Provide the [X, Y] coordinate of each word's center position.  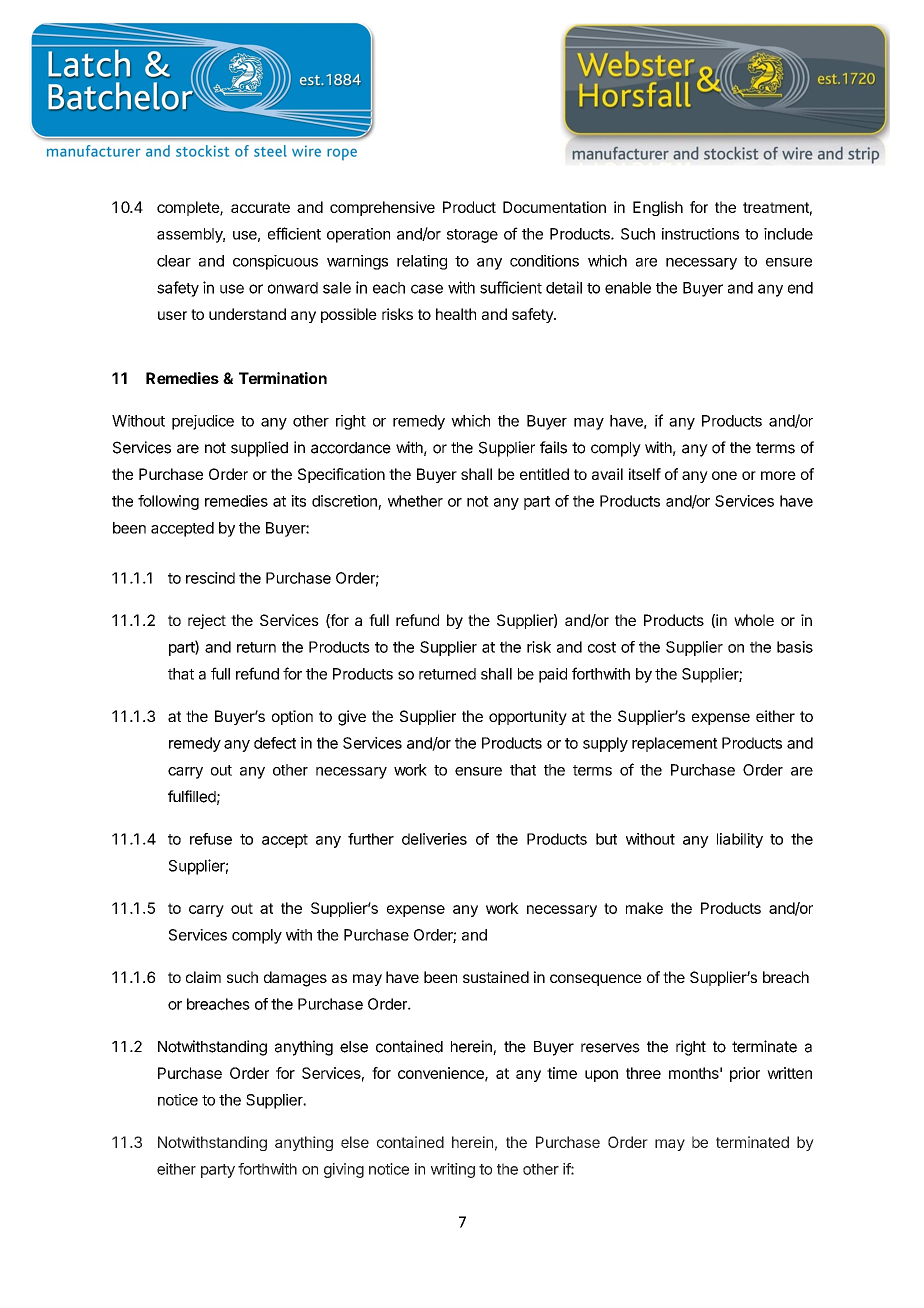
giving [344, 1170]
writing [453, 1170]
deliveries [434, 839]
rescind [210, 578]
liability [740, 840]
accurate [260, 207]
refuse [211, 839]
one [724, 475]
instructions [700, 234]
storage [472, 236]
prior [745, 1074]
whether [415, 501]
